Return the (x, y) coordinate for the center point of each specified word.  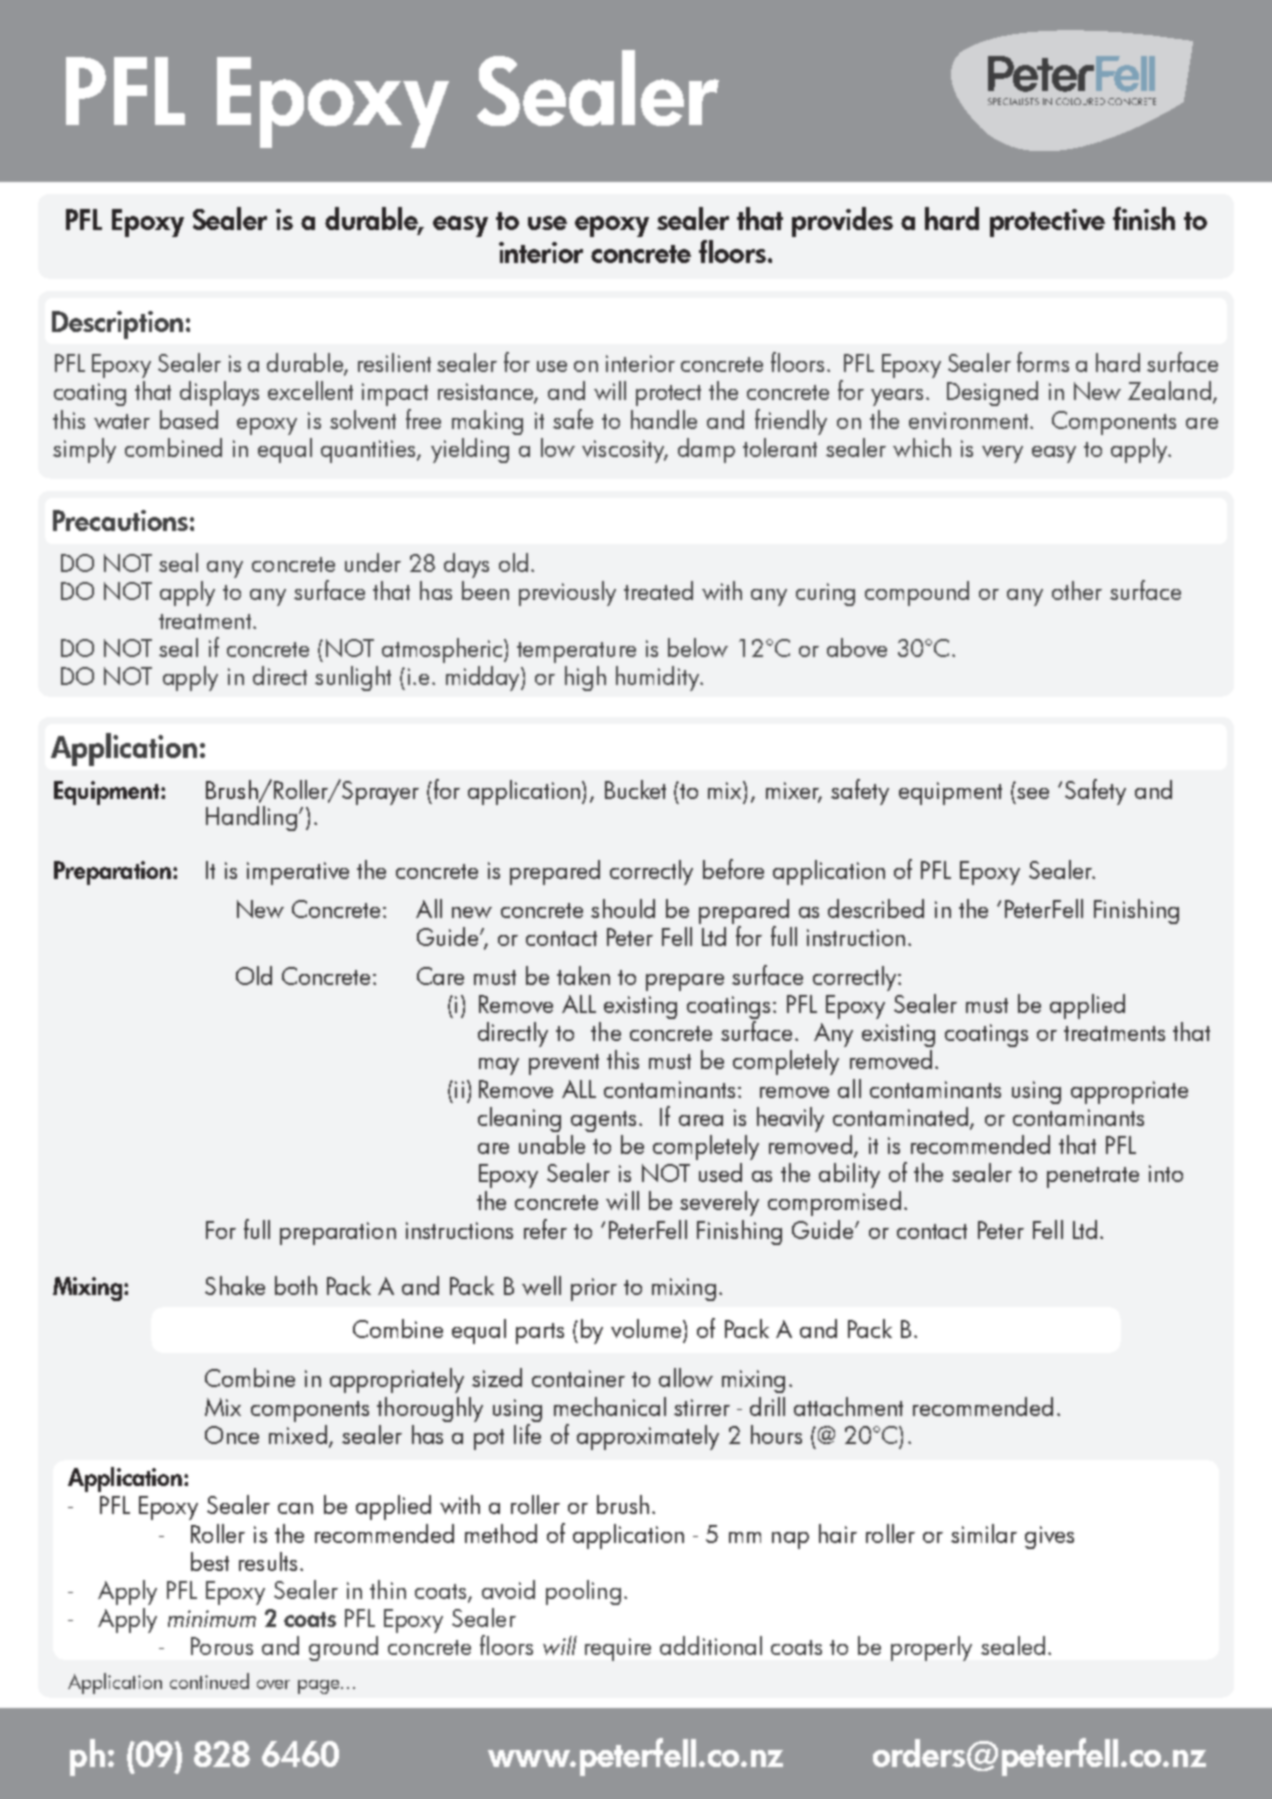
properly (931, 1648)
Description (117, 325)
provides (842, 222)
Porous (222, 1646)
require (618, 1649)
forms (1043, 362)
